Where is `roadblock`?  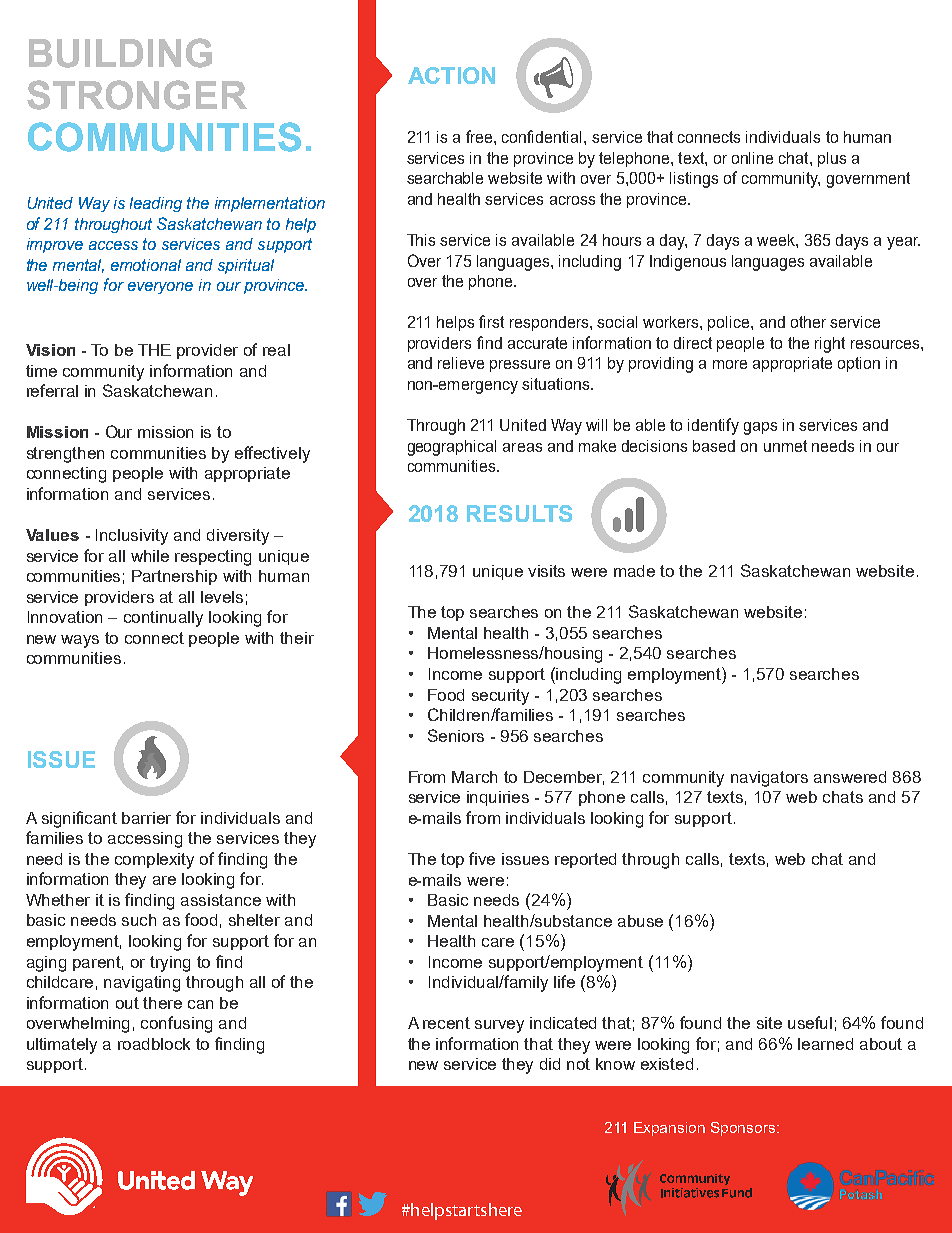
roadblock is located at coordinates (154, 1044).
